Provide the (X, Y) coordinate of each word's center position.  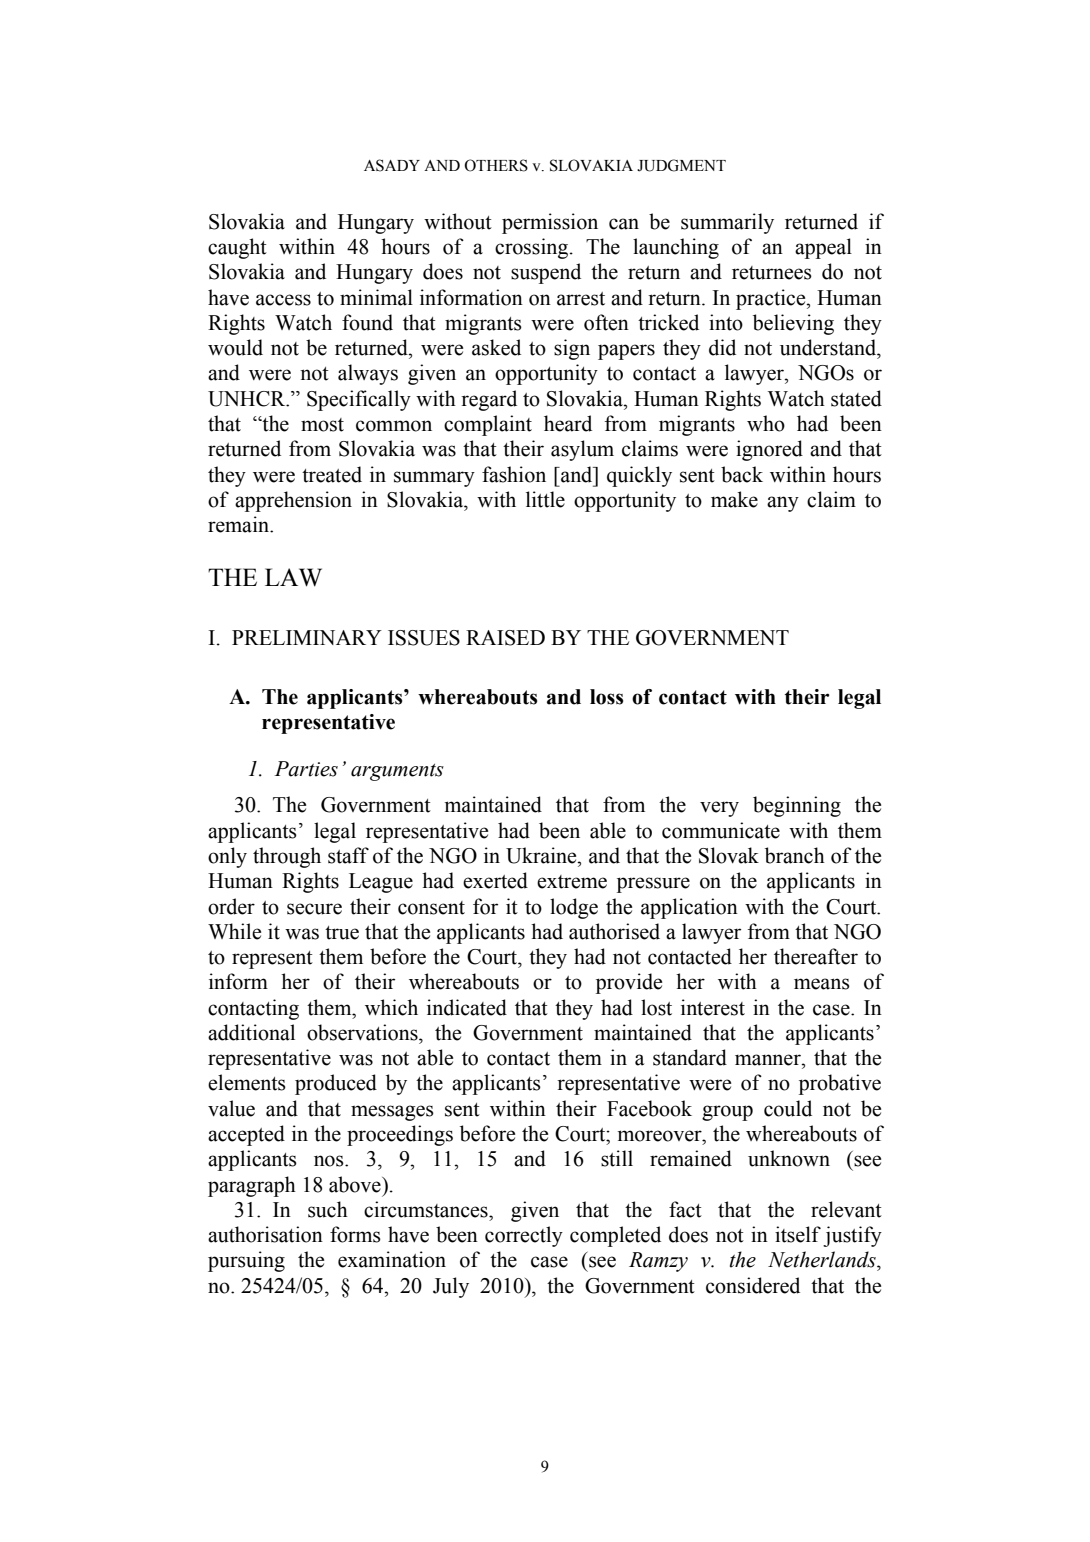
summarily (727, 223)
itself (798, 1234)
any (783, 504)
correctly (524, 1236)
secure (314, 909)
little (545, 499)
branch (795, 855)
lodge (574, 908)
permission (550, 223)
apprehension (293, 501)
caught (237, 248)
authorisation (265, 1234)
